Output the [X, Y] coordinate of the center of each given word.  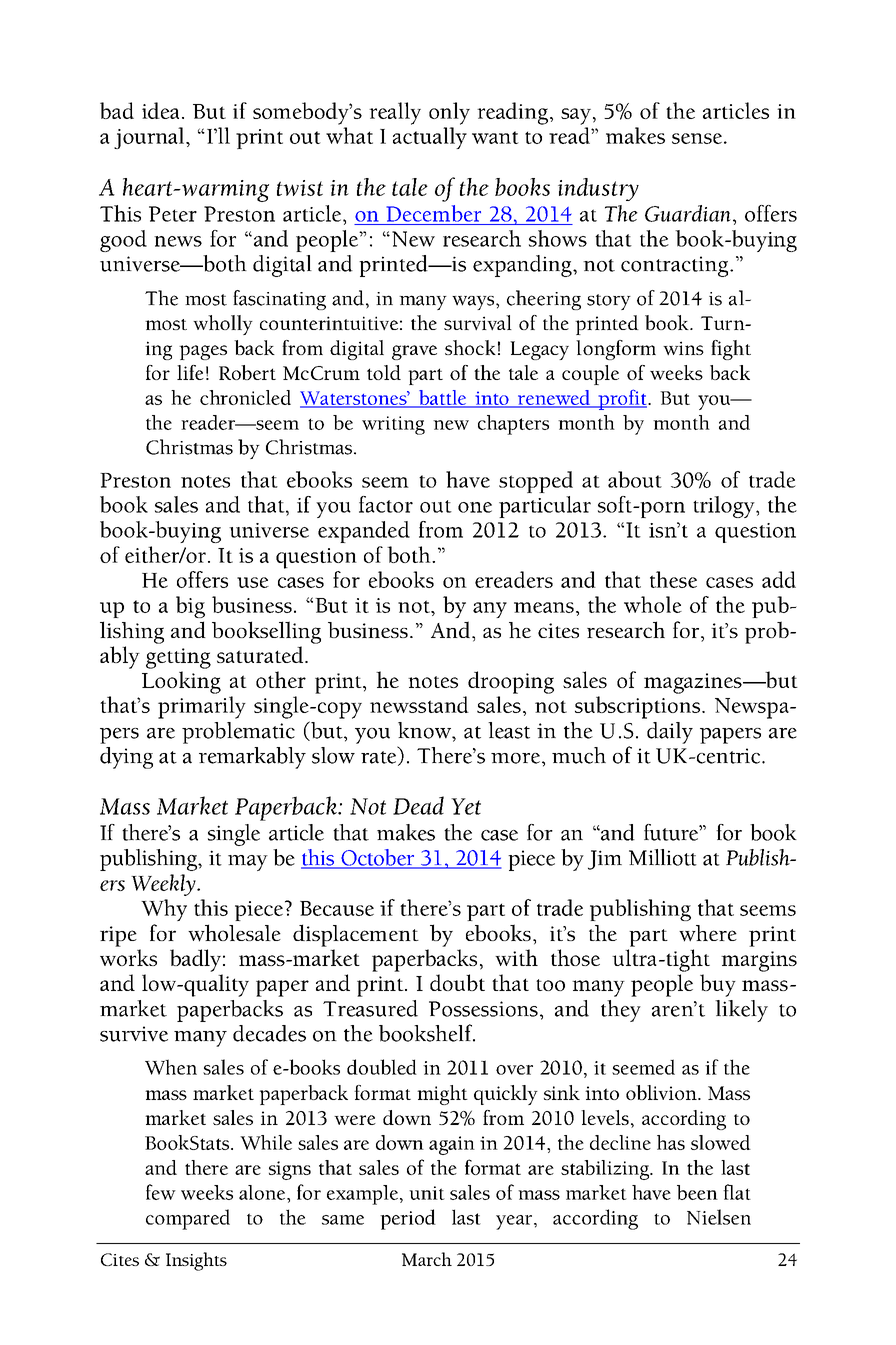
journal [150, 138]
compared [188, 1219]
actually [430, 138]
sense [697, 138]
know [425, 730]
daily [670, 733]
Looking [181, 682]
